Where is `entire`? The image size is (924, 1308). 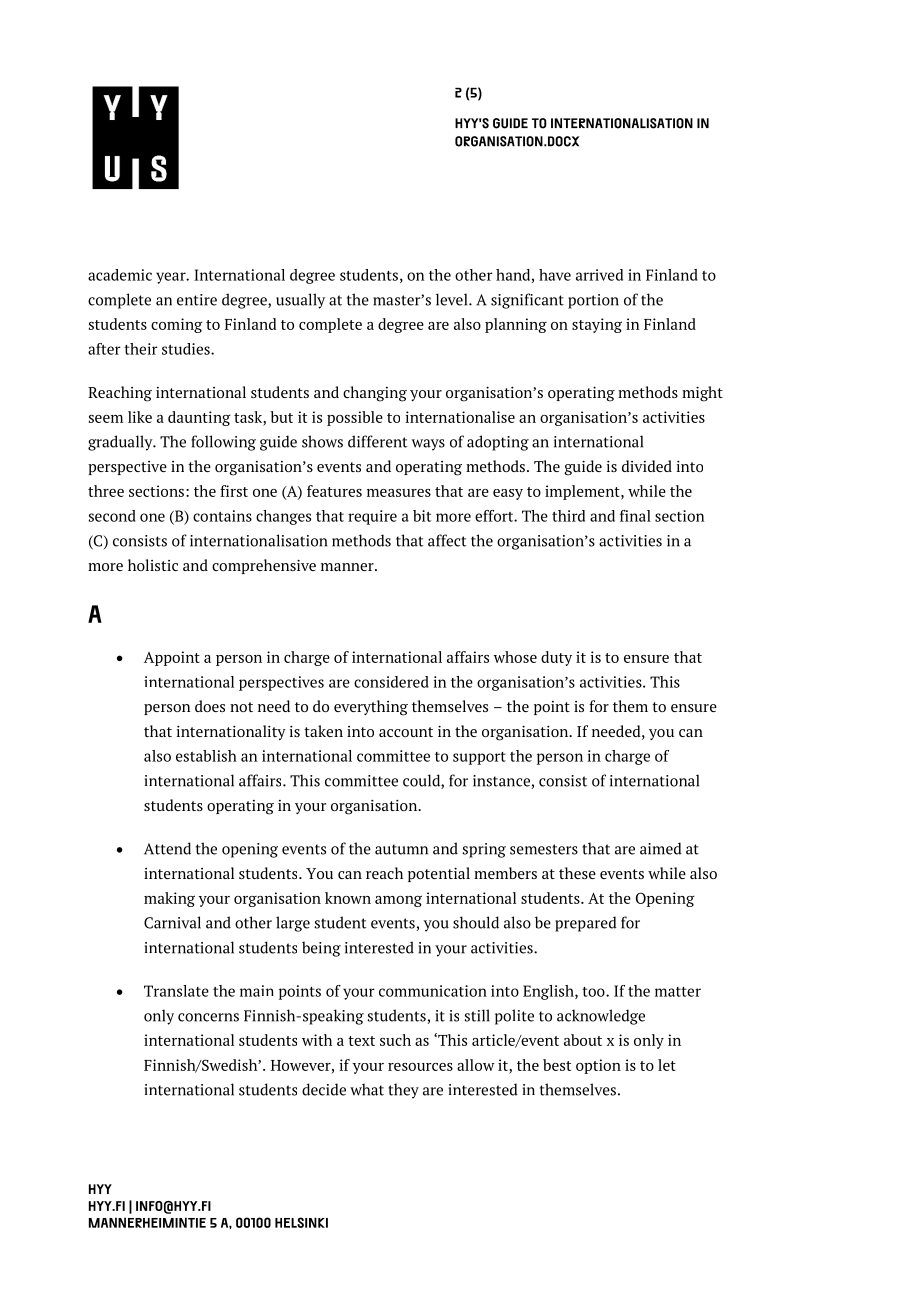 entire is located at coordinates (197, 300).
